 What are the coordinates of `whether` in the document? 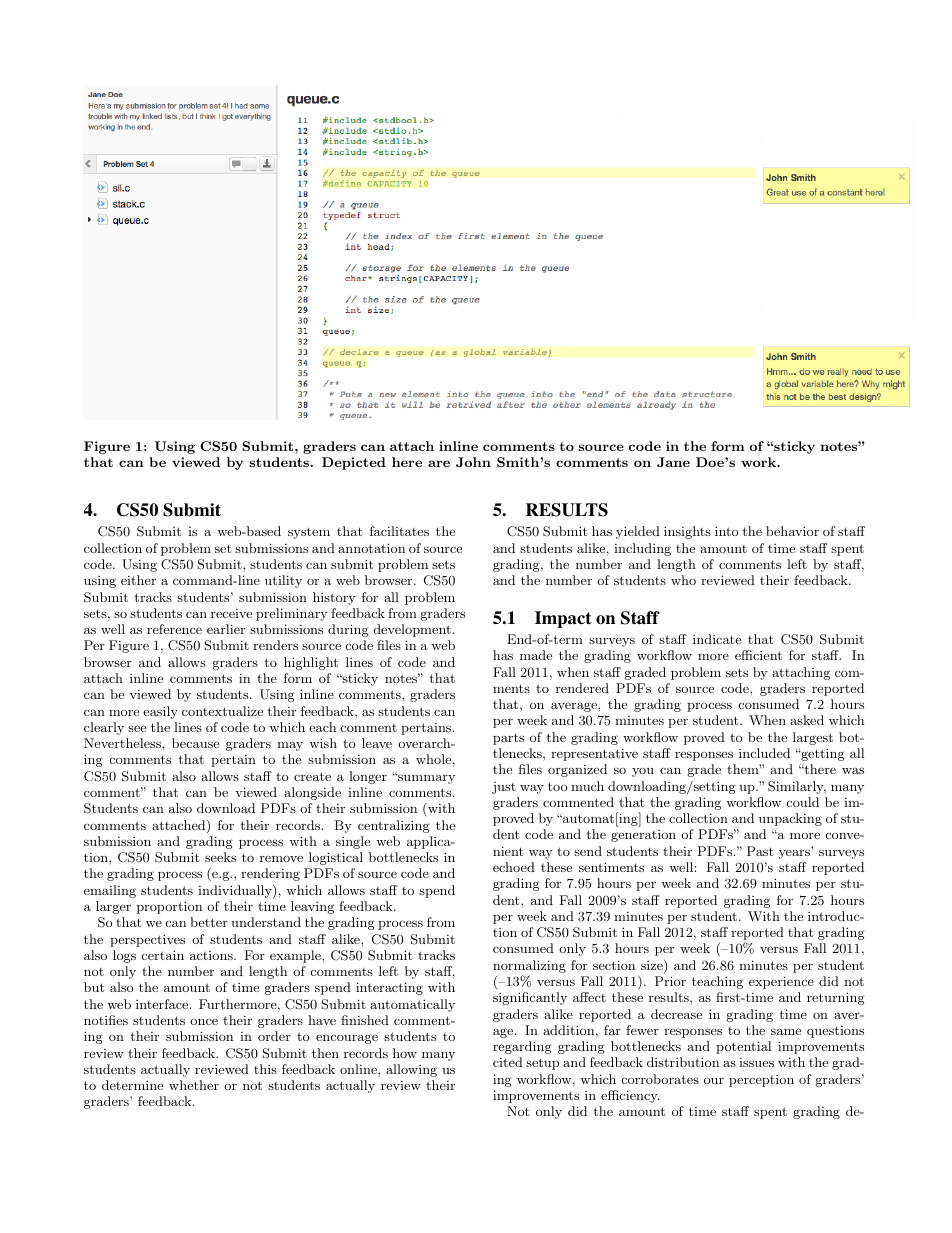 It's located at (194, 1085).
